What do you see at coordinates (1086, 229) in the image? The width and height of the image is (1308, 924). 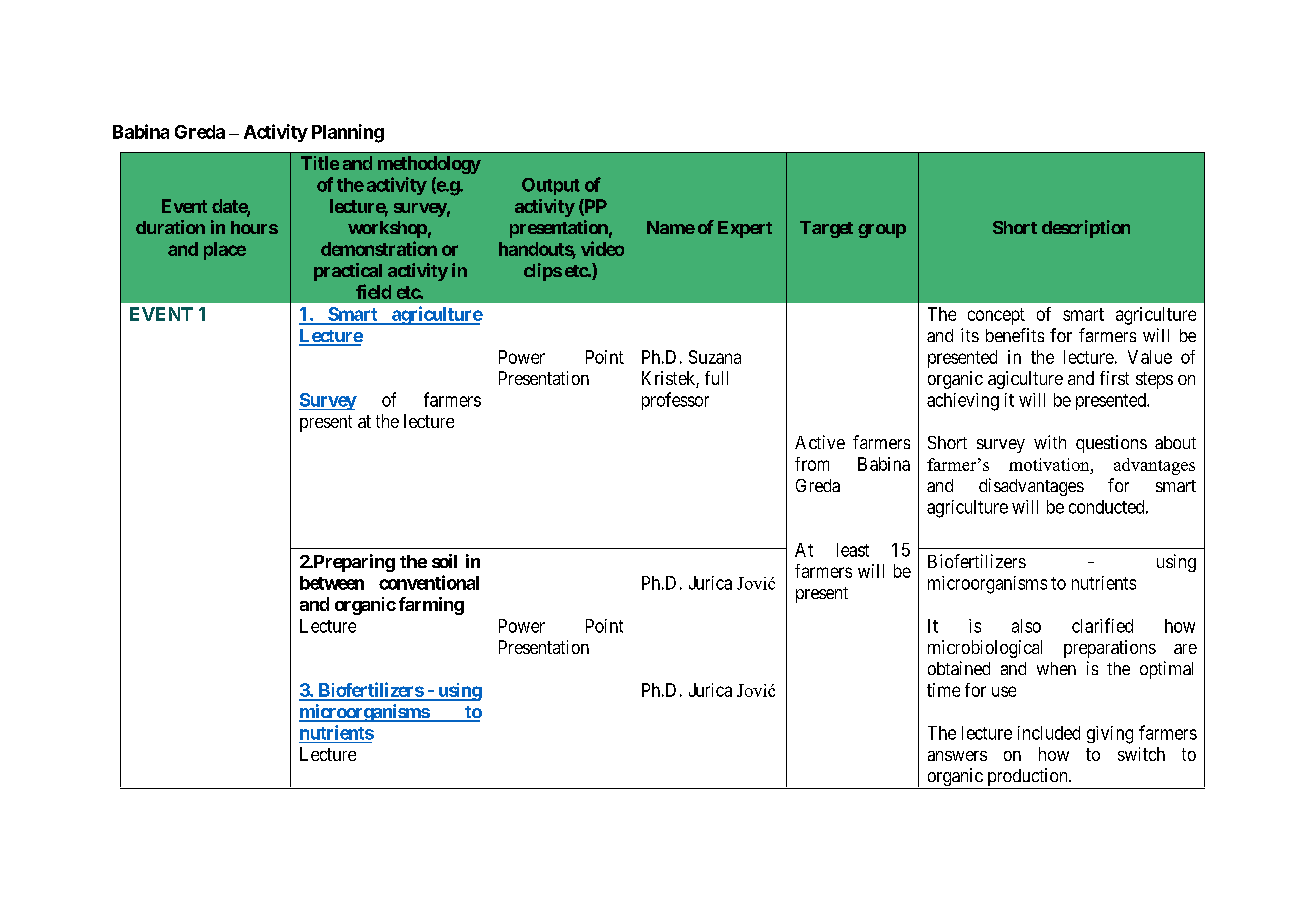 I see `description` at bounding box center [1086, 229].
